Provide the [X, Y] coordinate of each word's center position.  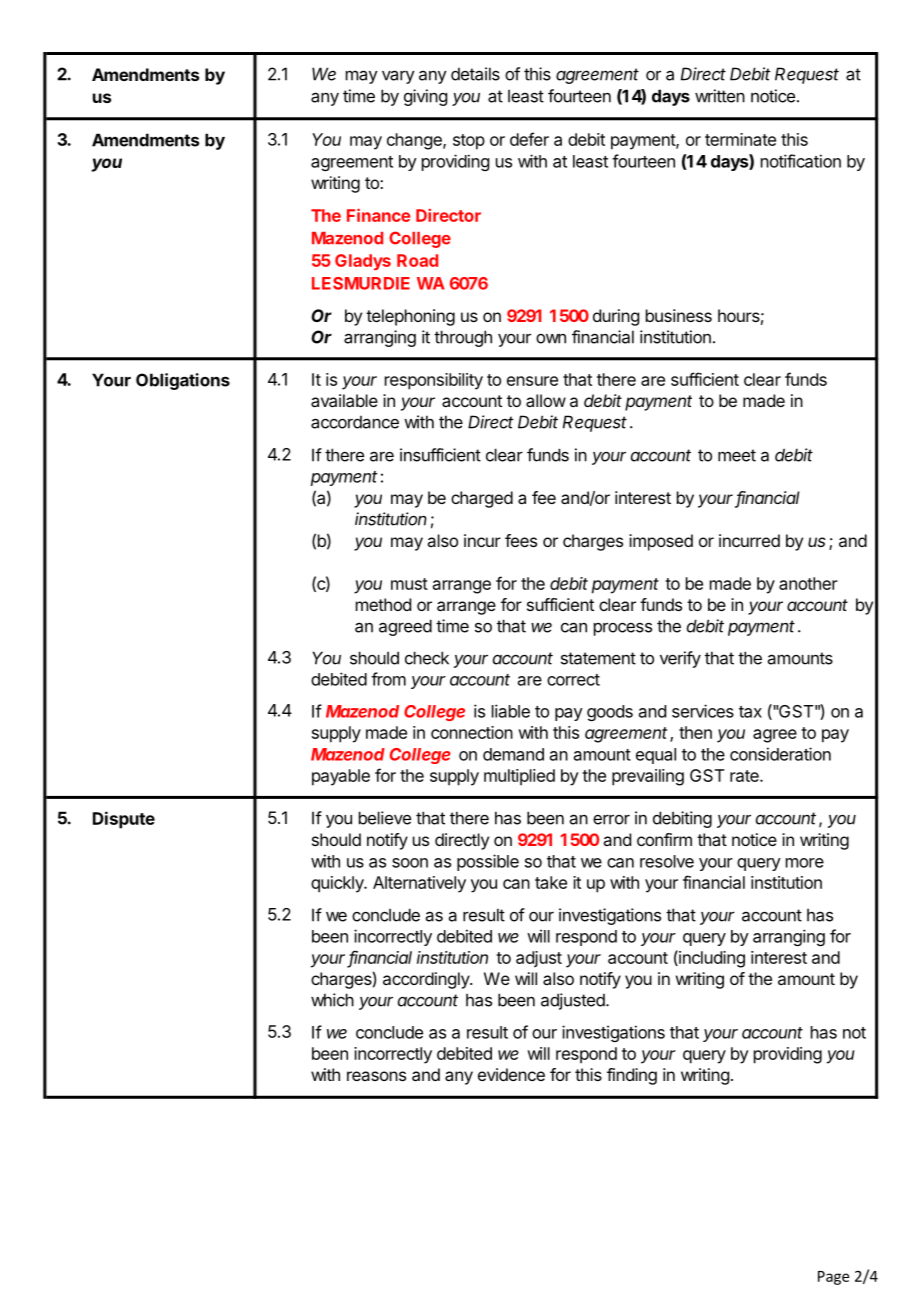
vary [398, 77]
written [720, 96]
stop [469, 142]
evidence [511, 1074]
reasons [376, 1076]
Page [833, 1278]
